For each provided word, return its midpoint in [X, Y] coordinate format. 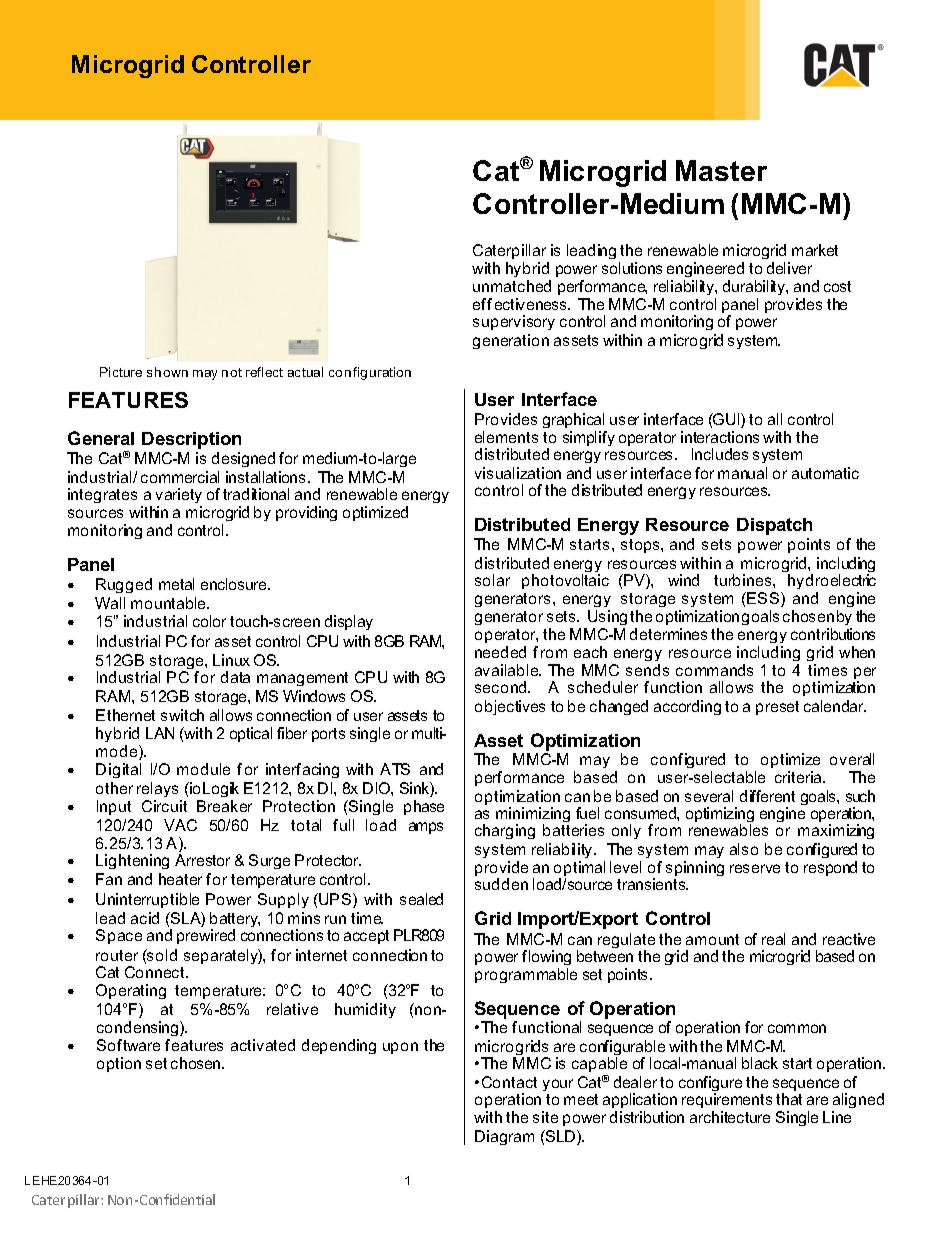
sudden [501, 884]
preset [777, 708]
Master [721, 170]
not [232, 372]
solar [492, 580]
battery [235, 921]
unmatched [512, 286]
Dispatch [774, 526]
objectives [510, 707]
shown [167, 372]
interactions [720, 437]
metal [176, 584]
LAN [160, 733]
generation [511, 341]
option [119, 1064]
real [773, 939]
